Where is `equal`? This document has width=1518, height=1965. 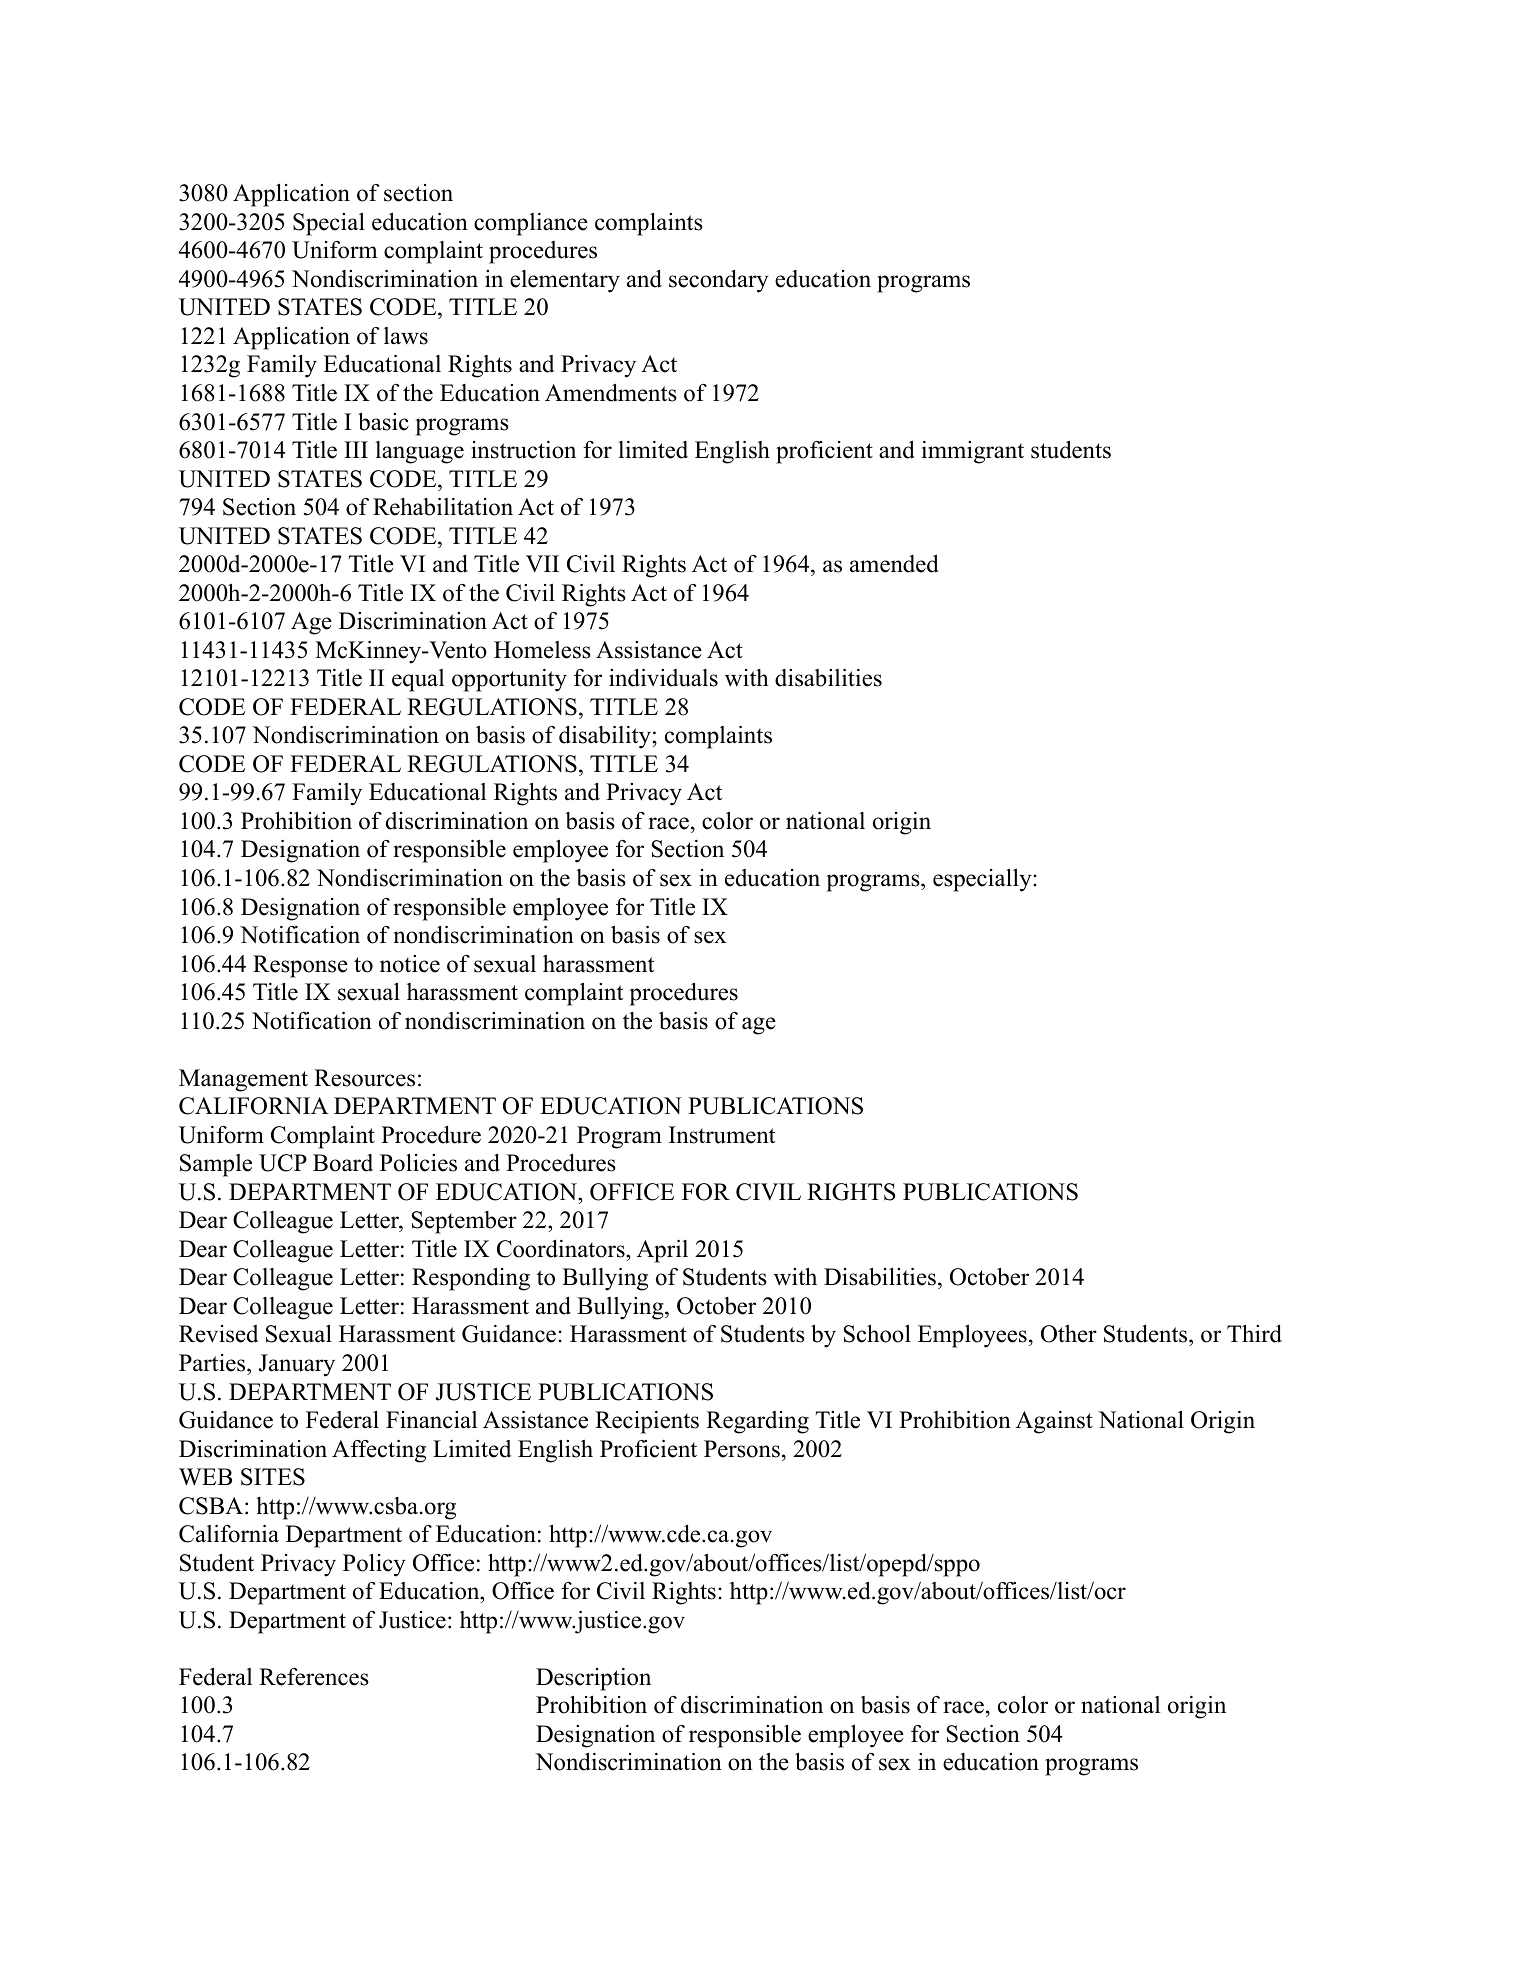 equal is located at coordinates (418, 680).
